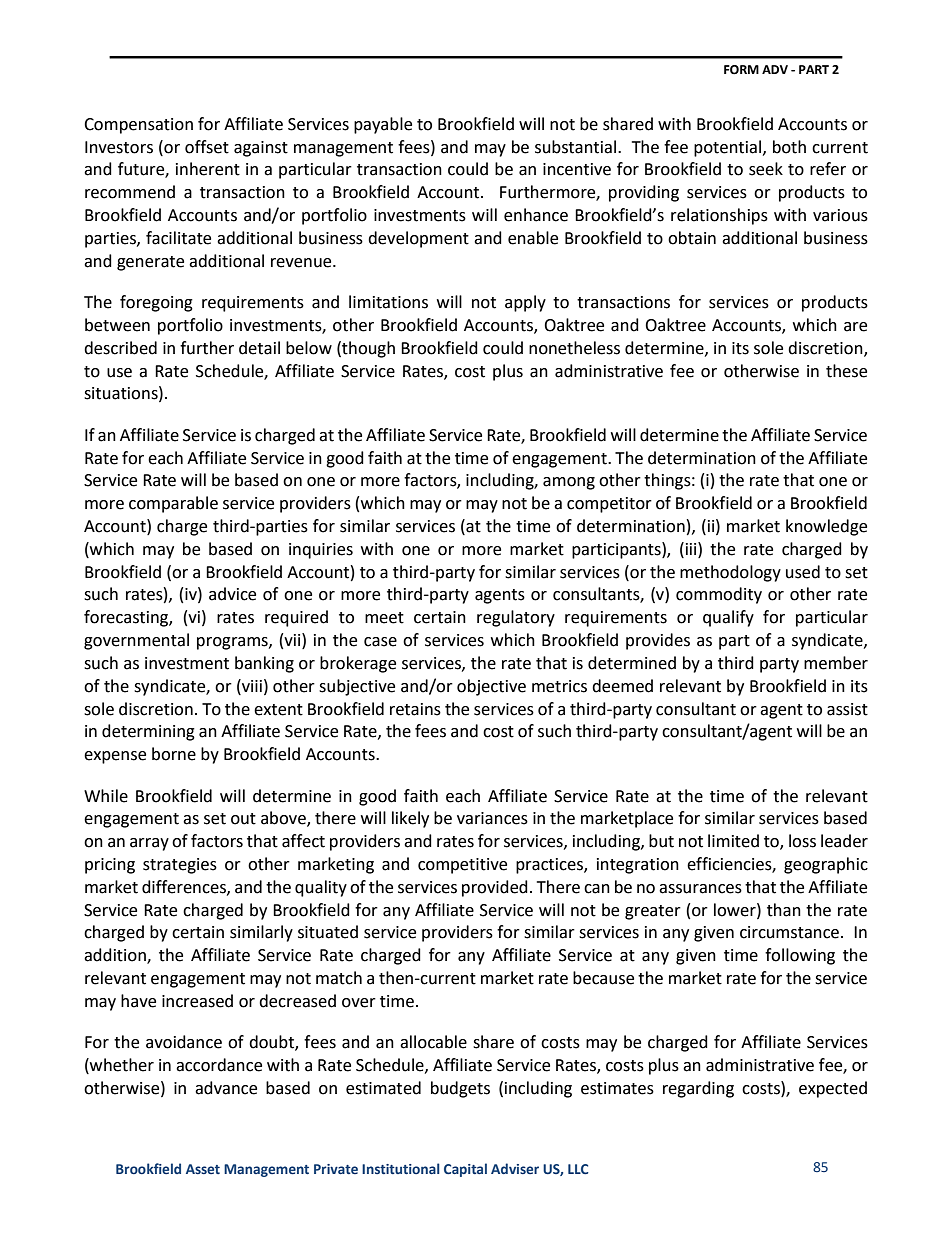 The height and width of the screenshot is (1233, 952). Describe the element at coordinates (232, 594) in the screenshot. I see `advice` at that location.
